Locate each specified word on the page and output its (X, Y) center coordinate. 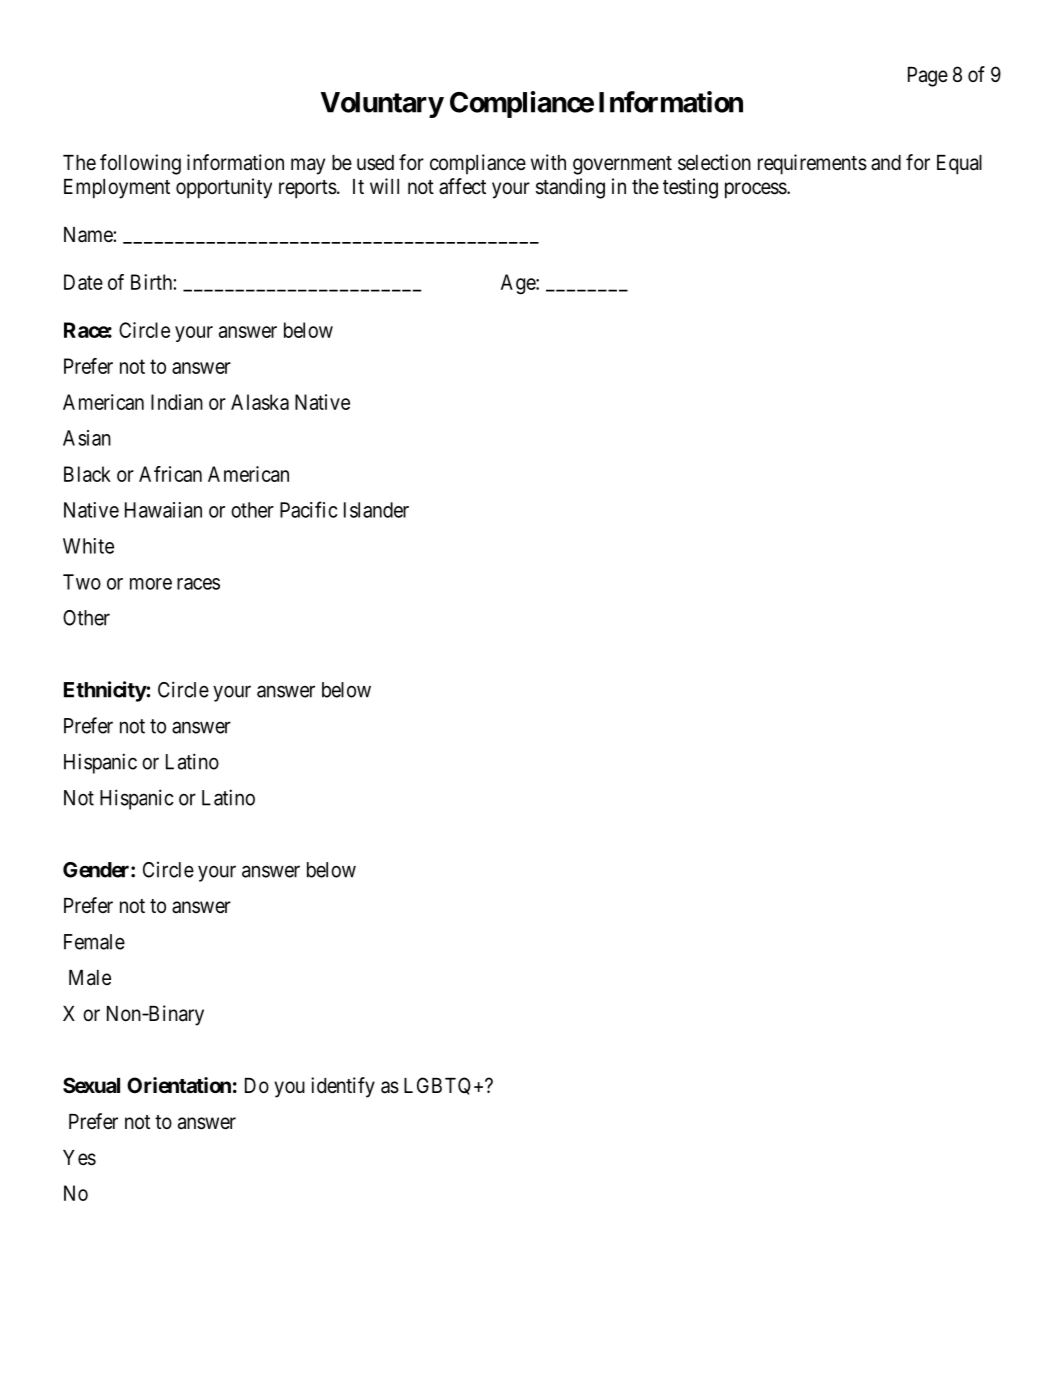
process (756, 190)
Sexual (91, 1085)
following (140, 164)
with (548, 162)
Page (928, 77)
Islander (376, 510)
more (151, 584)
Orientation (179, 1085)
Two (82, 582)
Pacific (308, 509)
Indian (177, 402)
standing (570, 188)
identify (343, 1087)
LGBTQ (437, 1086)
